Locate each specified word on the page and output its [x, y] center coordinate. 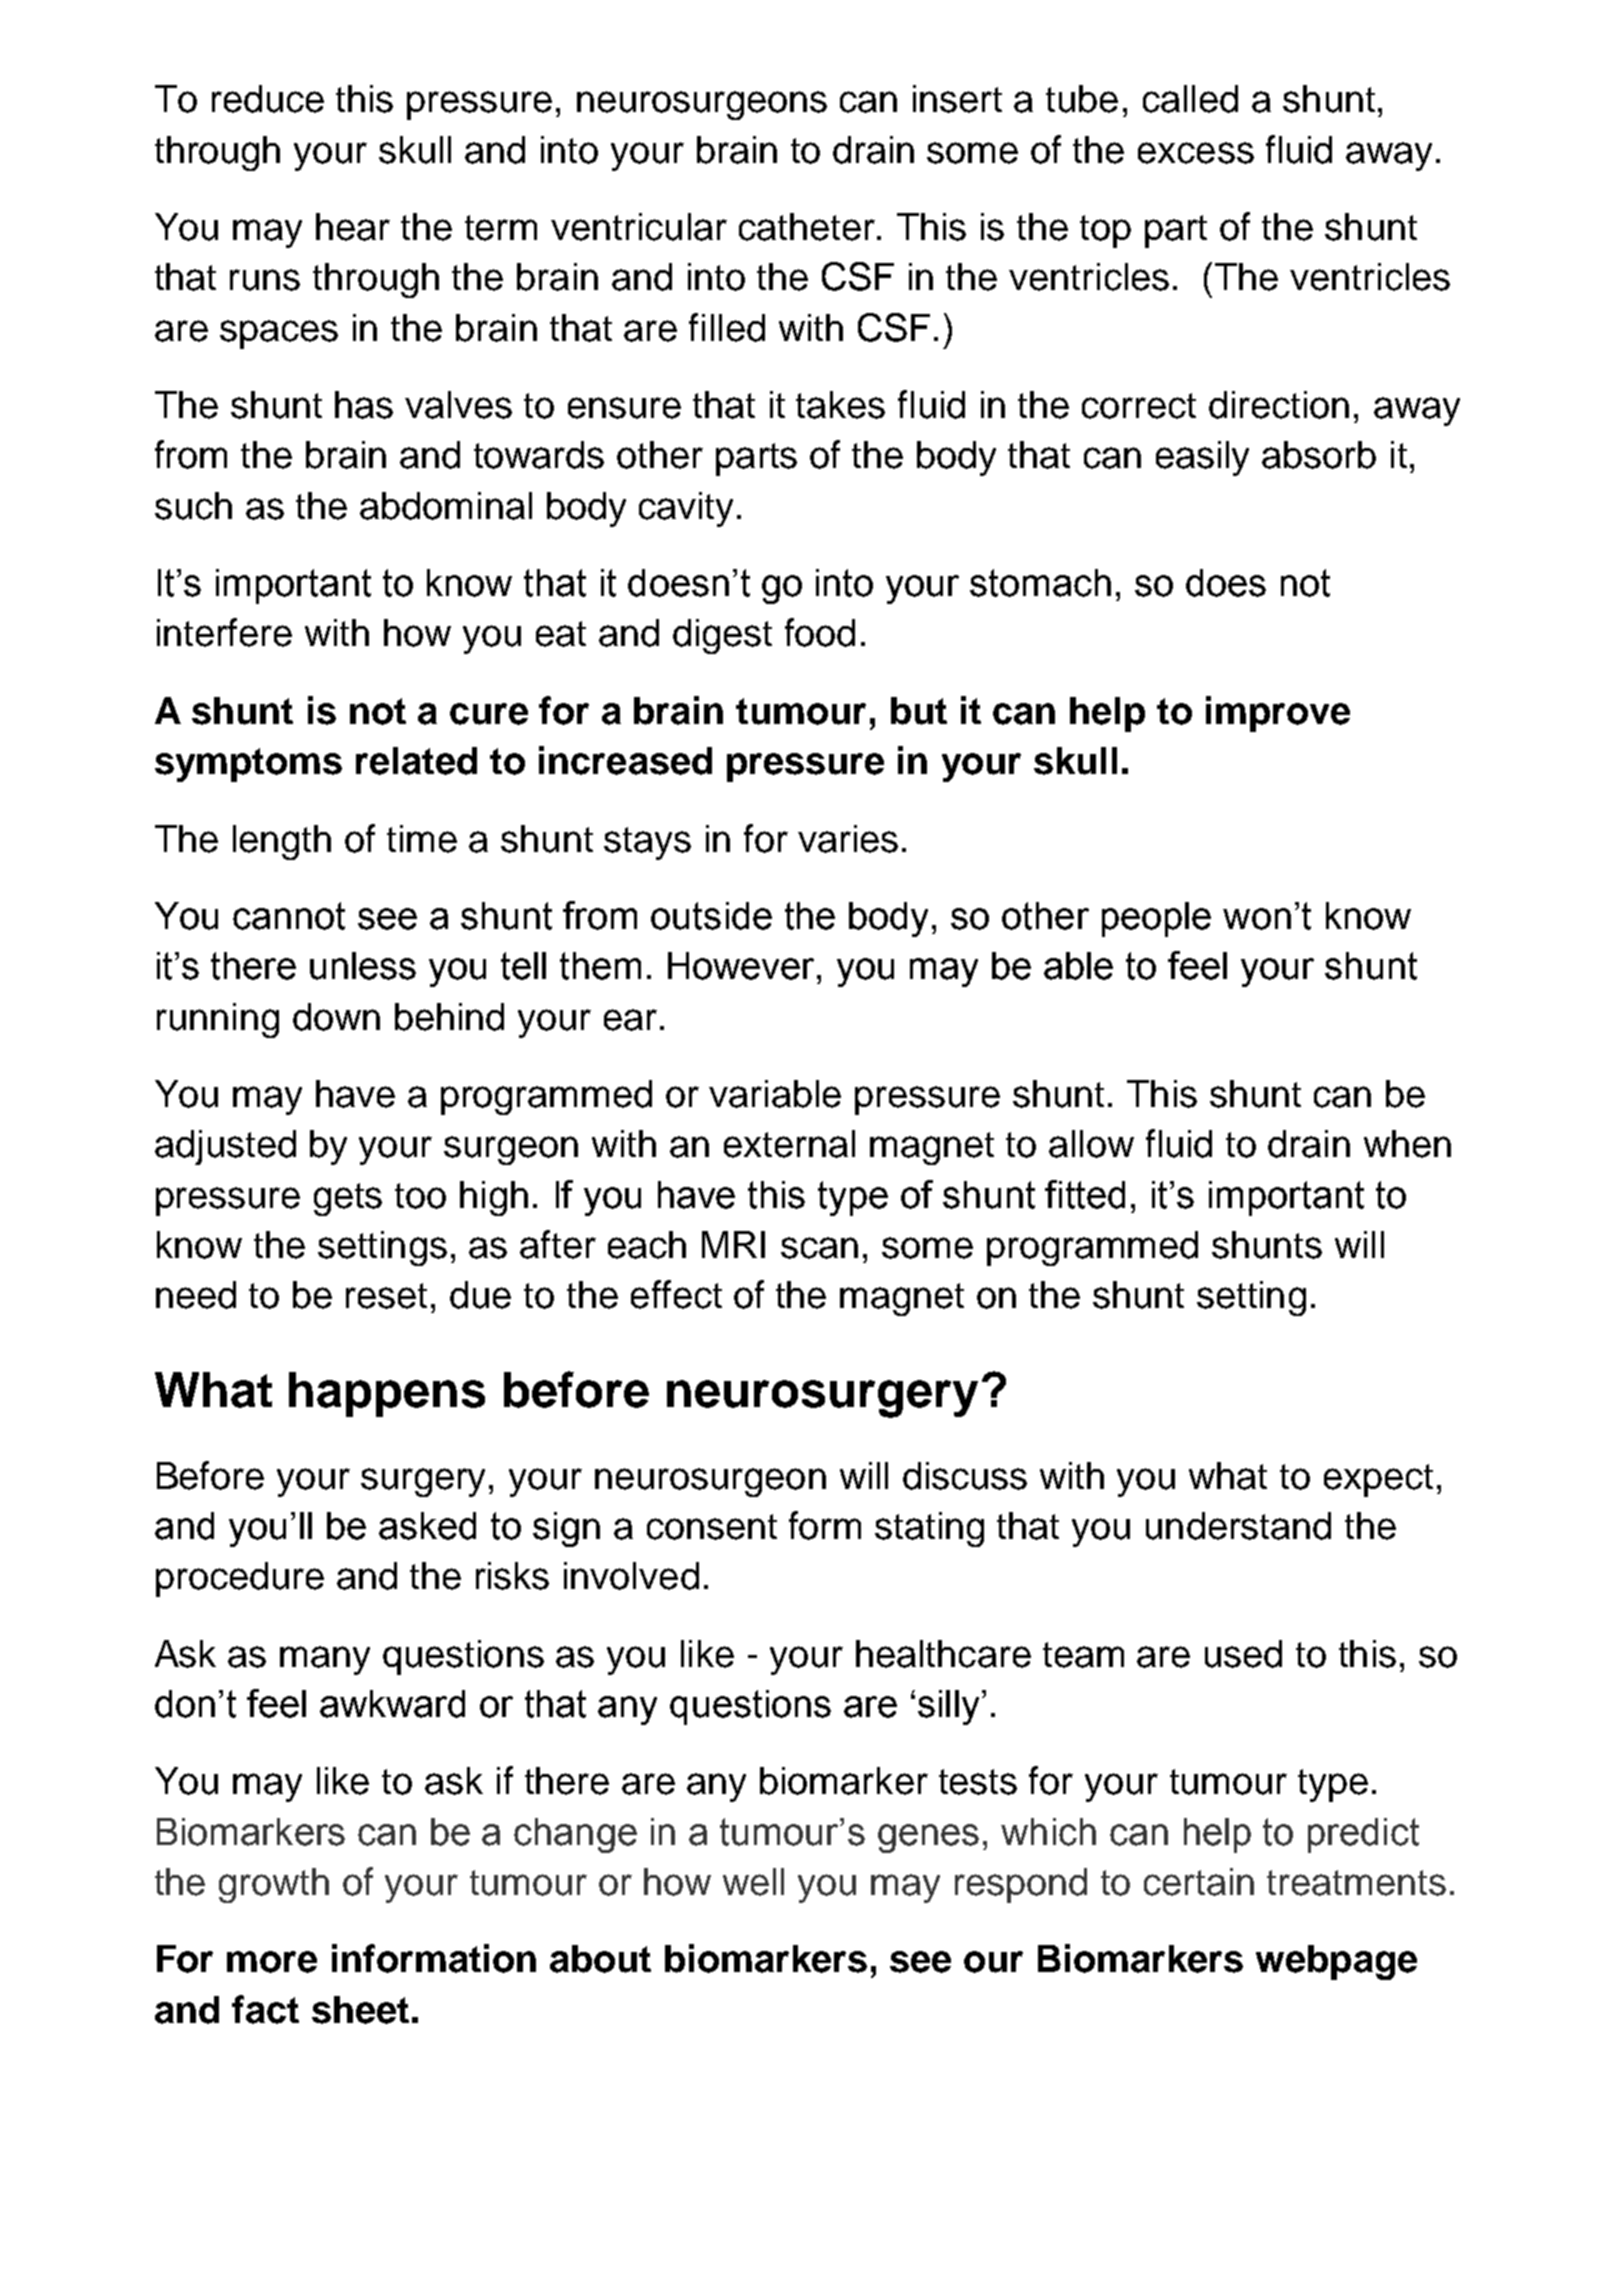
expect [1378, 1480]
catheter [807, 227]
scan [819, 1248]
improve [1278, 714]
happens [387, 1394]
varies [848, 839]
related [416, 761]
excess [1196, 153]
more [272, 1962]
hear [353, 227]
